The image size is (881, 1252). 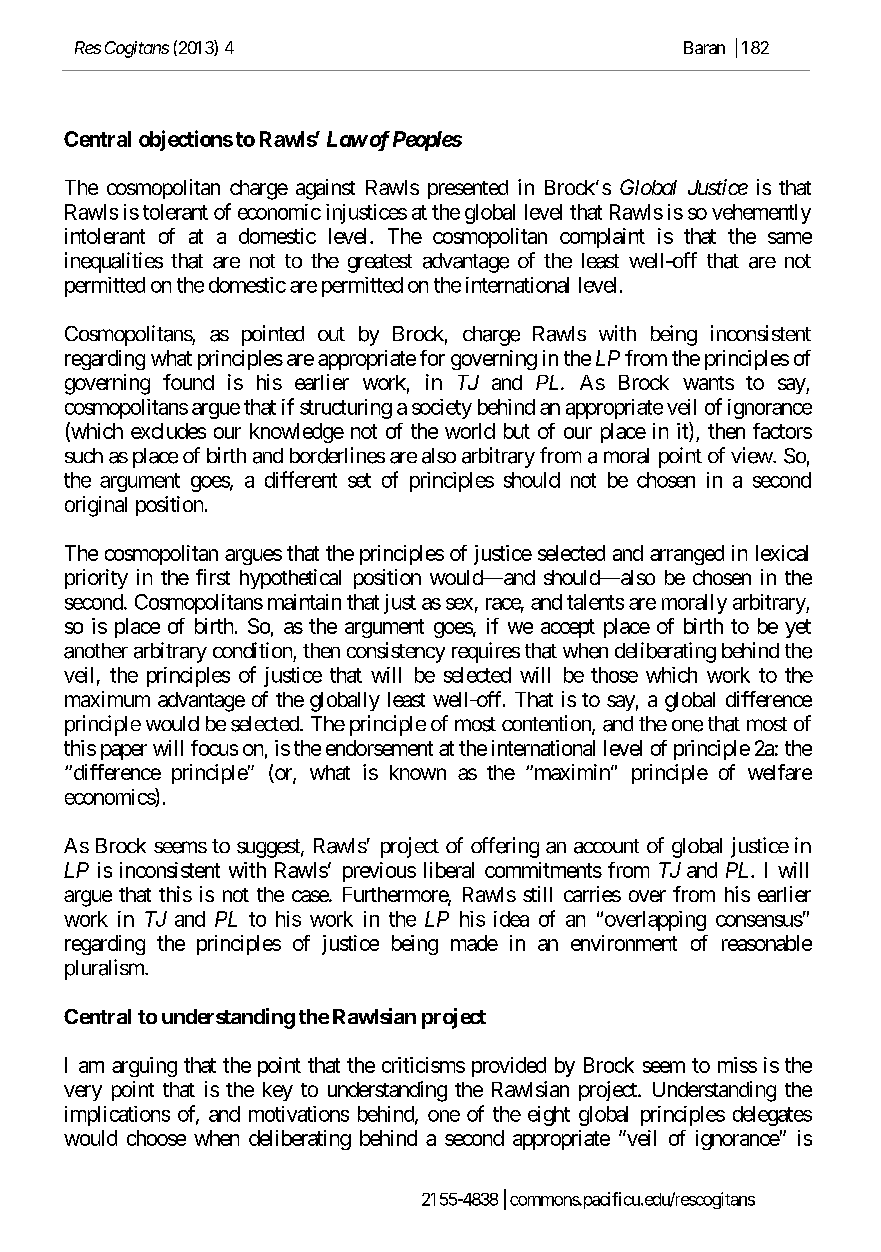 What do you see at coordinates (468, 189) in the screenshot?
I see `presented` at bounding box center [468, 189].
